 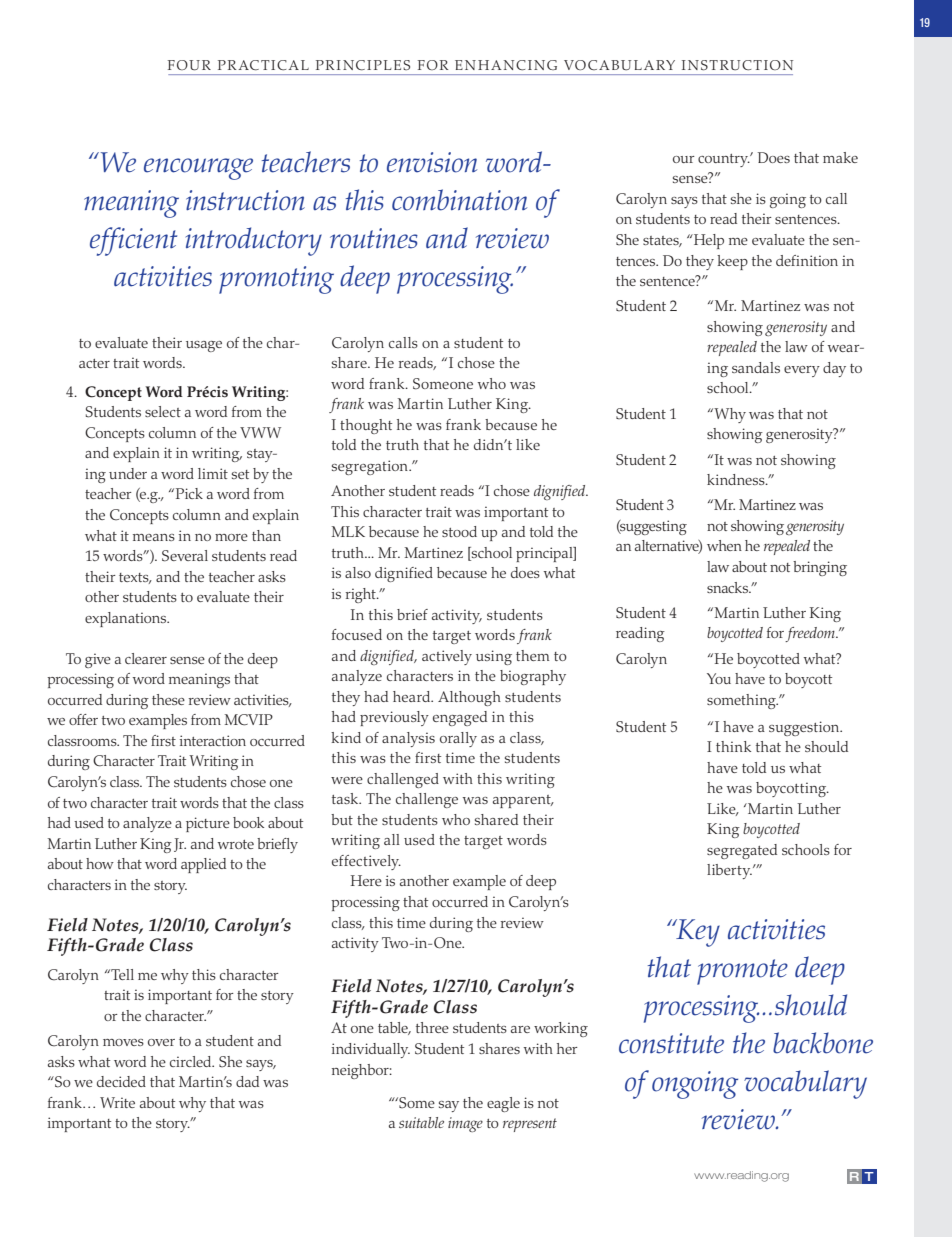 What do you see at coordinates (724, 160) in the screenshot?
I see `country` at bounding box center [724, 160].
